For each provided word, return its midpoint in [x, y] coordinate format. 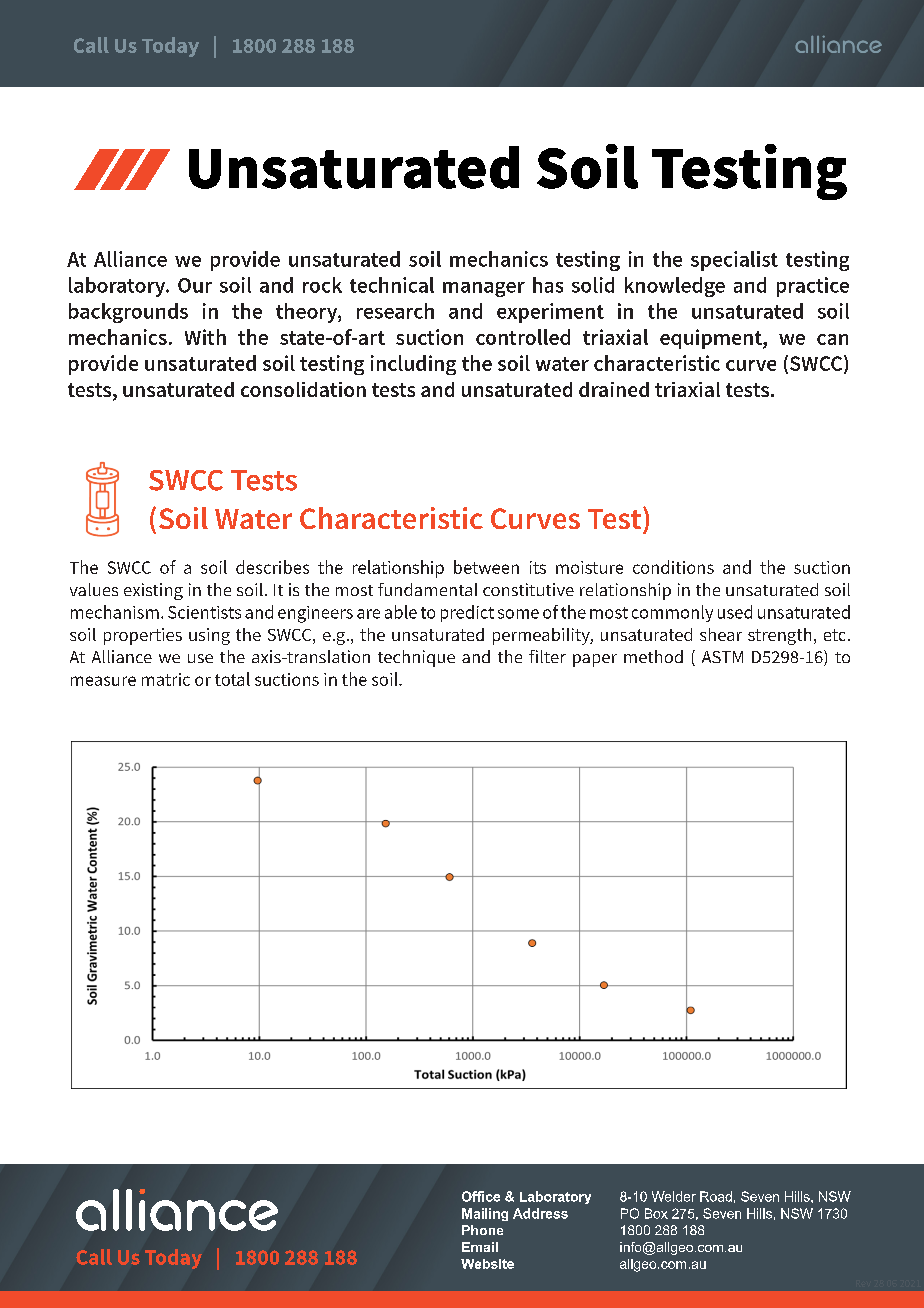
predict [467, 613]
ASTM [722, 657]
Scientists [204, 612]
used [735, 612]
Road [716, 1196]
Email [480, 1247]
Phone [482, 1230]
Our [195, 285]
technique [416, 658]
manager [484, 289]
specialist [734, 261]
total [232, 679]
